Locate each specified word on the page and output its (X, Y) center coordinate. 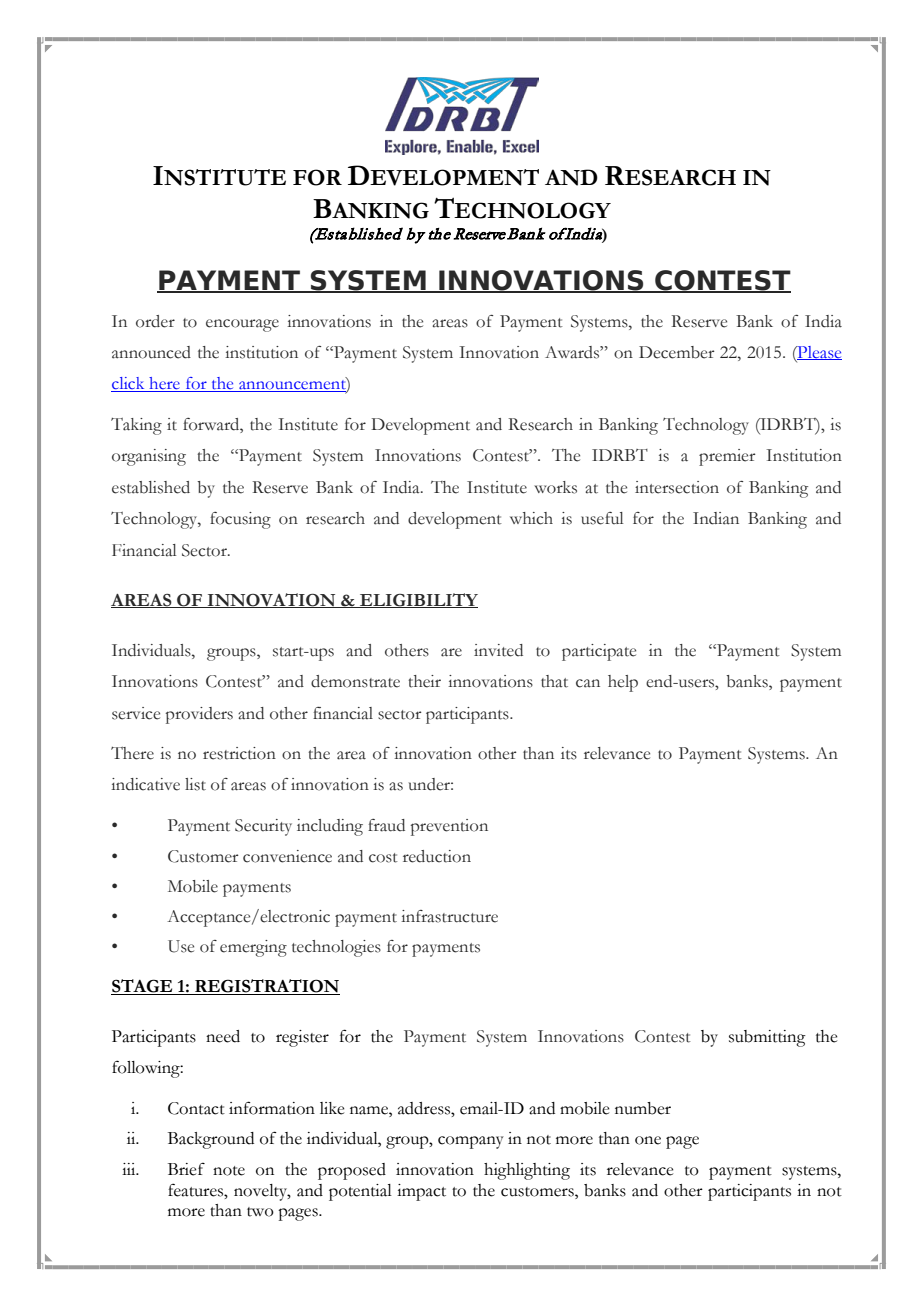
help (623, 683)
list (195, 784)
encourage (242, 325)
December (676, 352)
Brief (186, 1169)
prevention (449, 827)
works (555, 487)
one (648, 1140)
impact (421, 1192)
